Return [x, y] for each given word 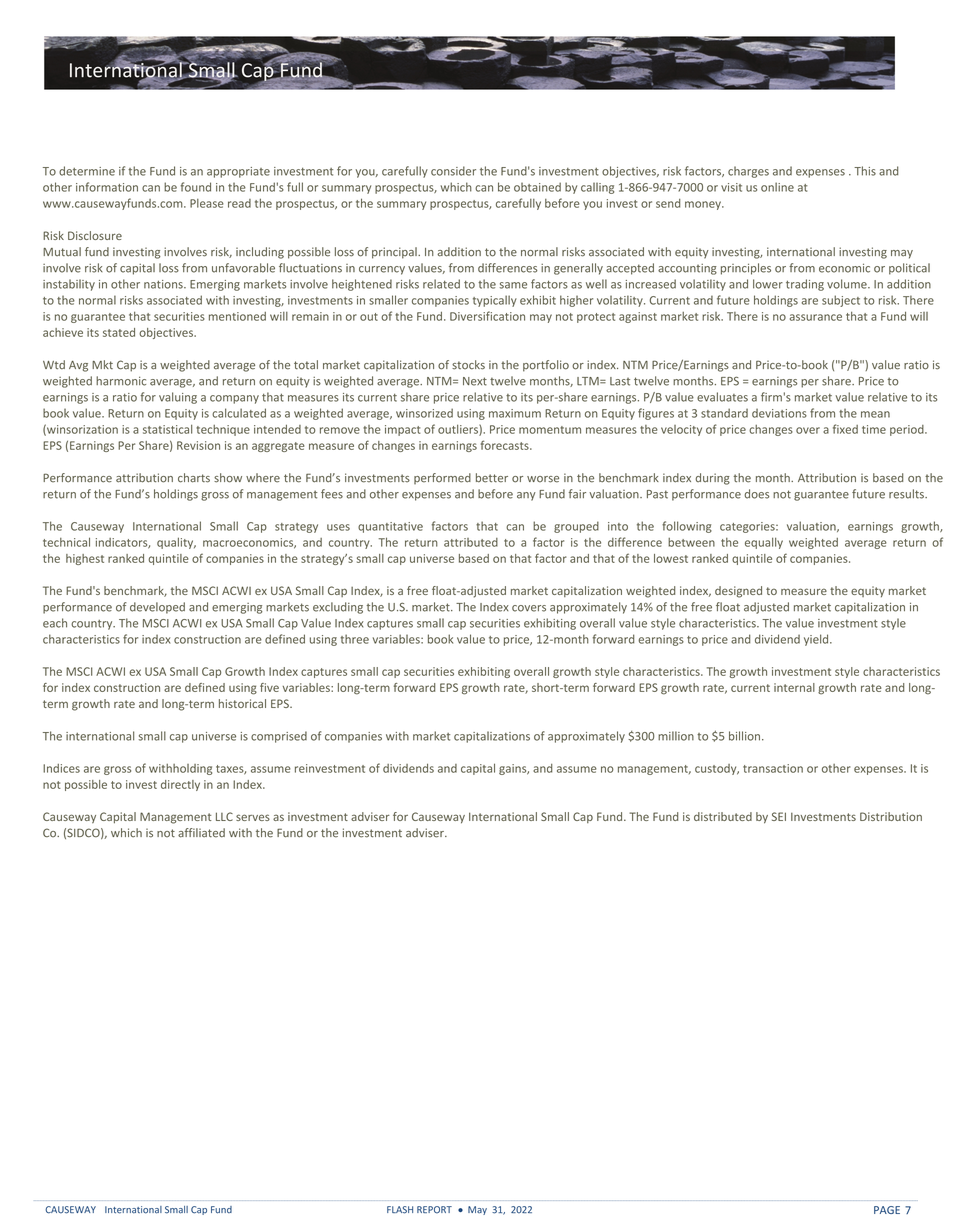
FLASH [400, 1210]
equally [764, 543]
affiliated [201, 833]
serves [253, 817]
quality [176, 543]
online [777, 187]
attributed [471, 542]
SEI [779, 816]
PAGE [887, 1210]
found [196, 187]
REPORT [434, 1210]
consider [453, 171]
